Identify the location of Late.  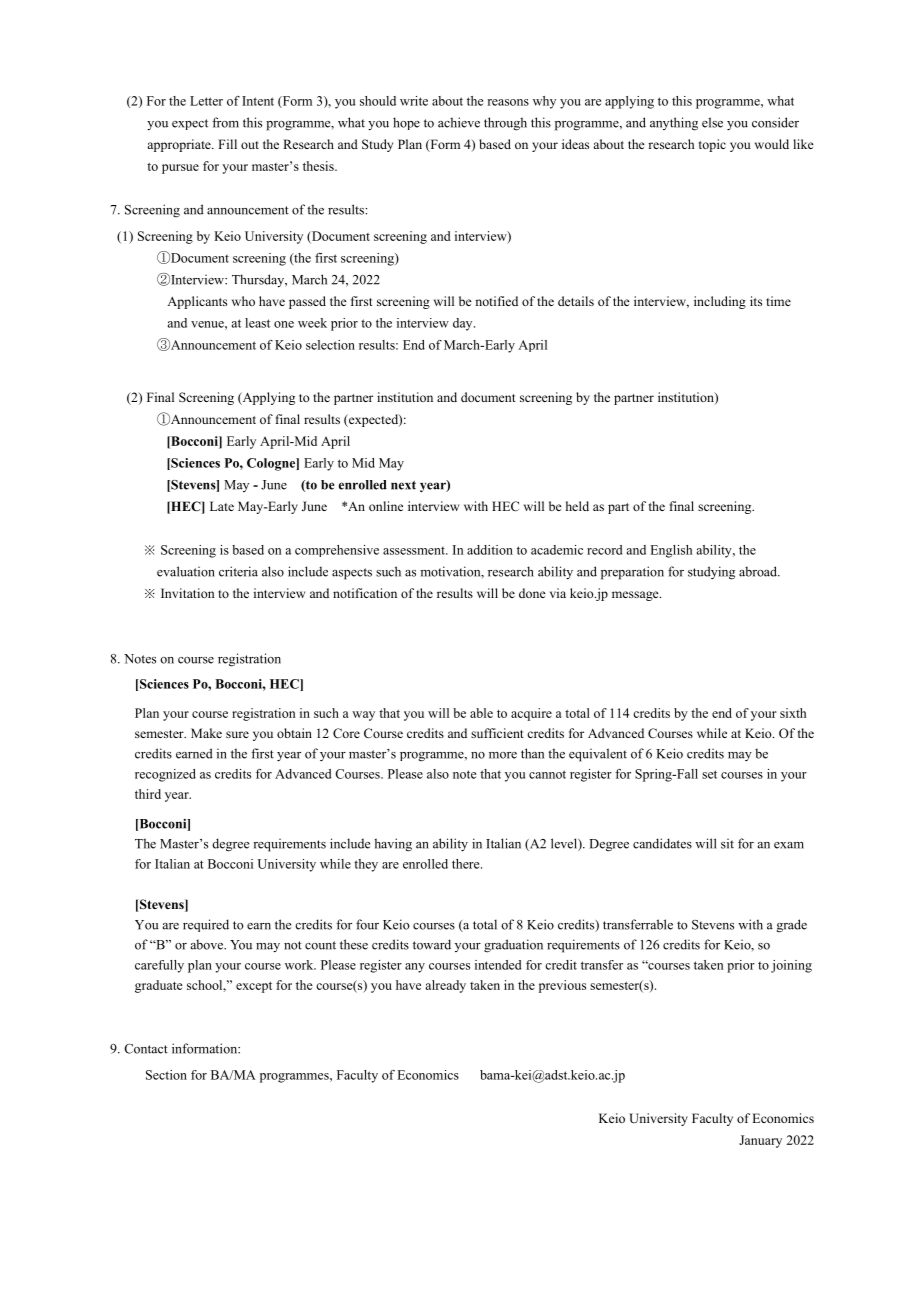
(222, 506).
